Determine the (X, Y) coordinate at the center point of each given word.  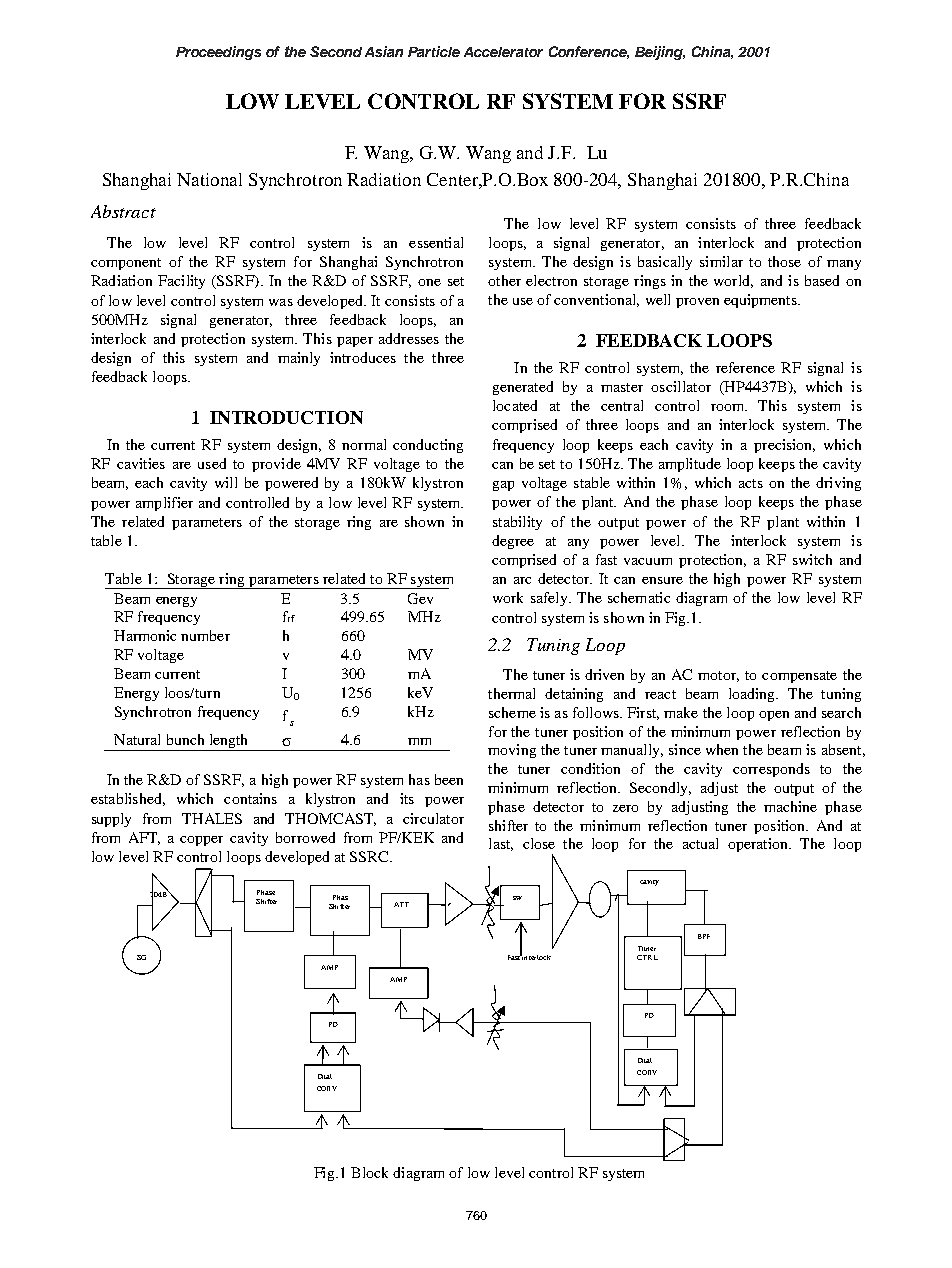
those (784, 261)
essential (436, 242)
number (205, 635)
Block (369, 1172)
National (209, 179)
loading (753, 695)
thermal (511, 693)
